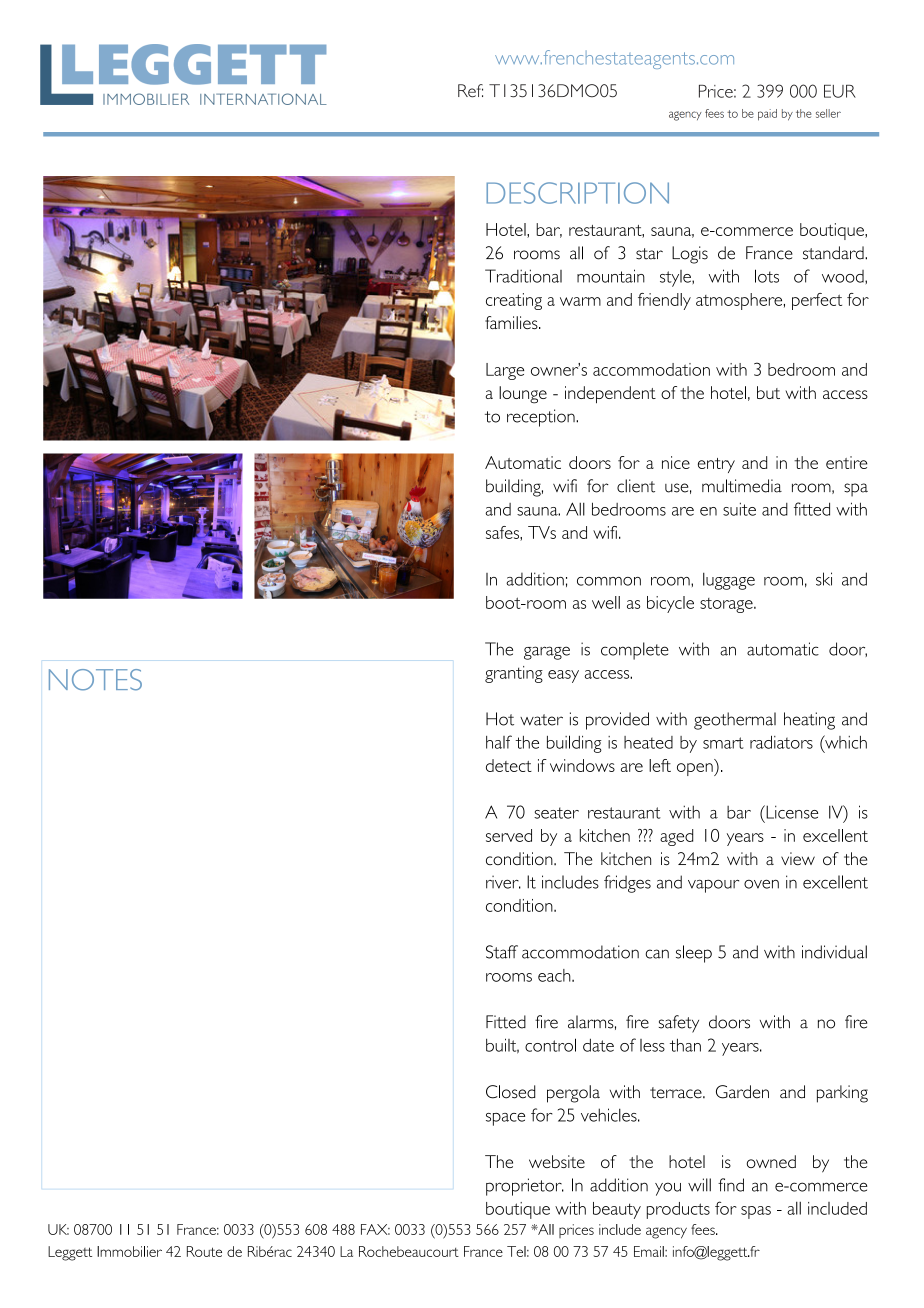 The image size is (924, 1308). I want to click on NOTES, so click(95, 680).
